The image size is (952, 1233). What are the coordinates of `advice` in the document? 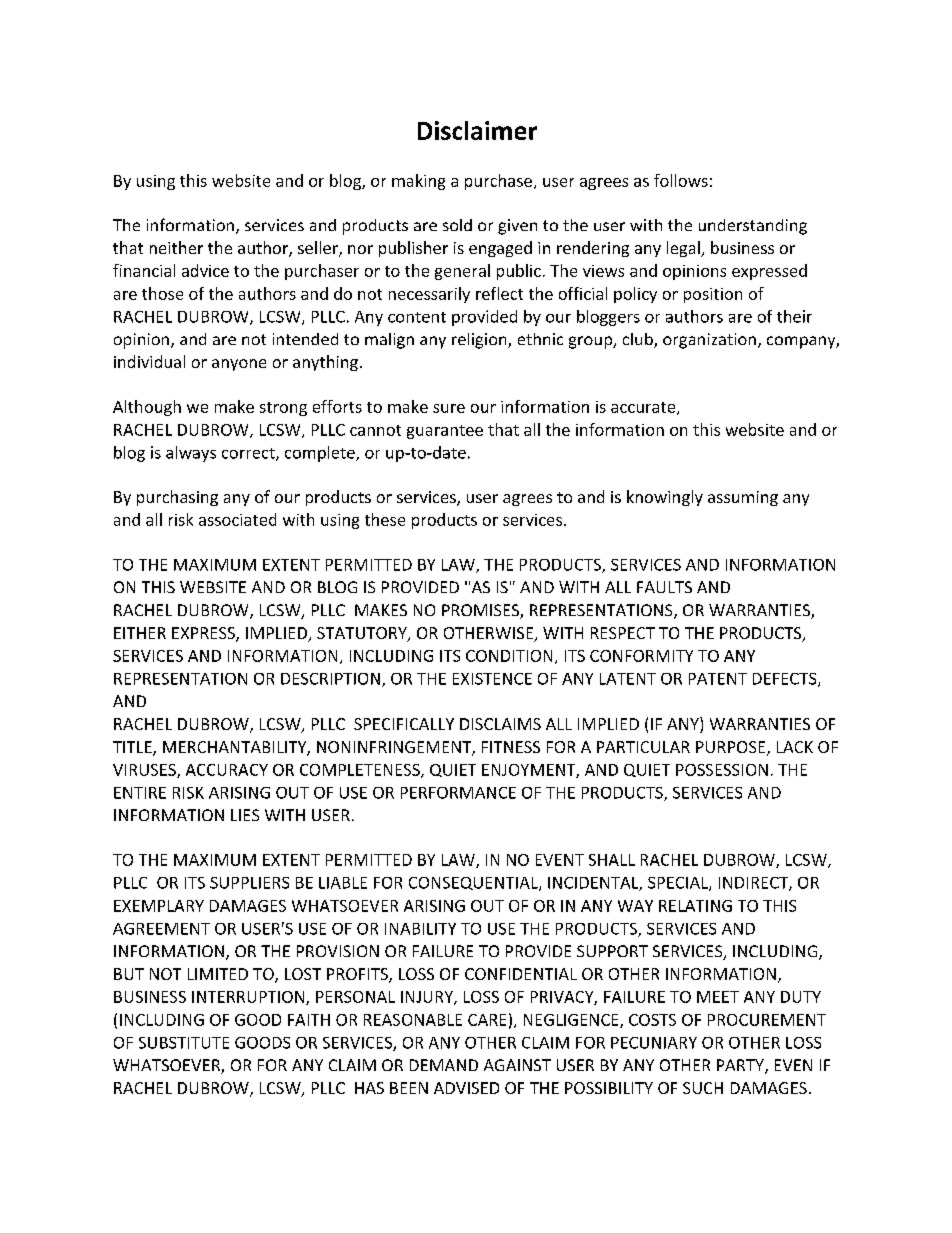 It's located at (205, 270).
